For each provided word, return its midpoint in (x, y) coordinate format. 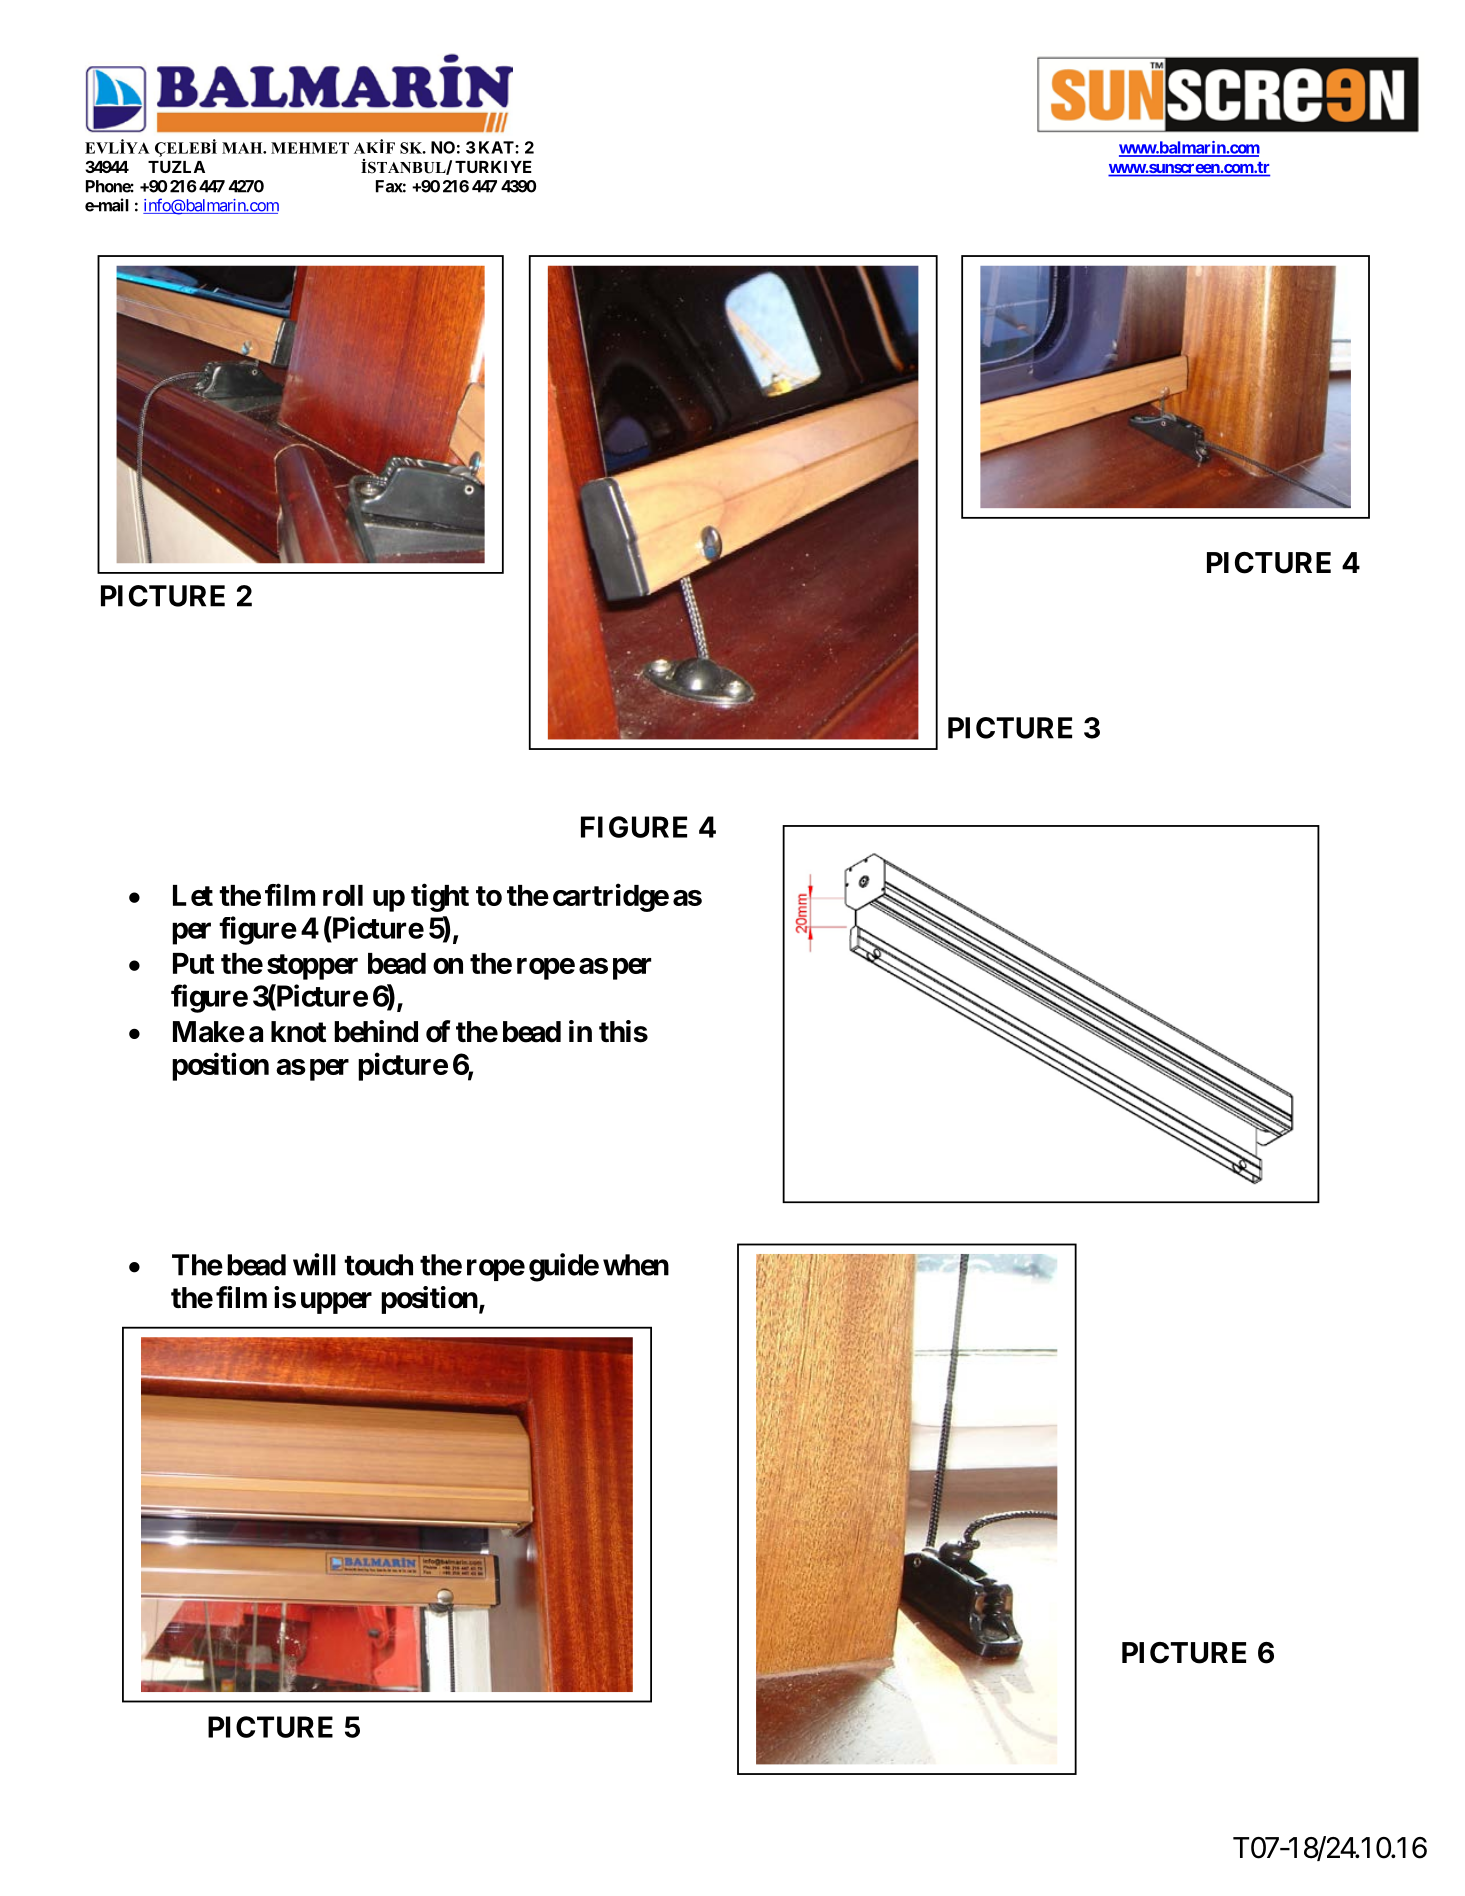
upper (336, 1303)
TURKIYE (493, 167)
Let (193, 895)
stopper (312, 967)
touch (378, 1265)
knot (298, 1032)
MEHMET (310, 148)
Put (193, 963)
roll (343, 895)
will (314, 1264)
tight (440, 897)
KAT (497, 147)
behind (376, 1031)
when (636, 1265)
